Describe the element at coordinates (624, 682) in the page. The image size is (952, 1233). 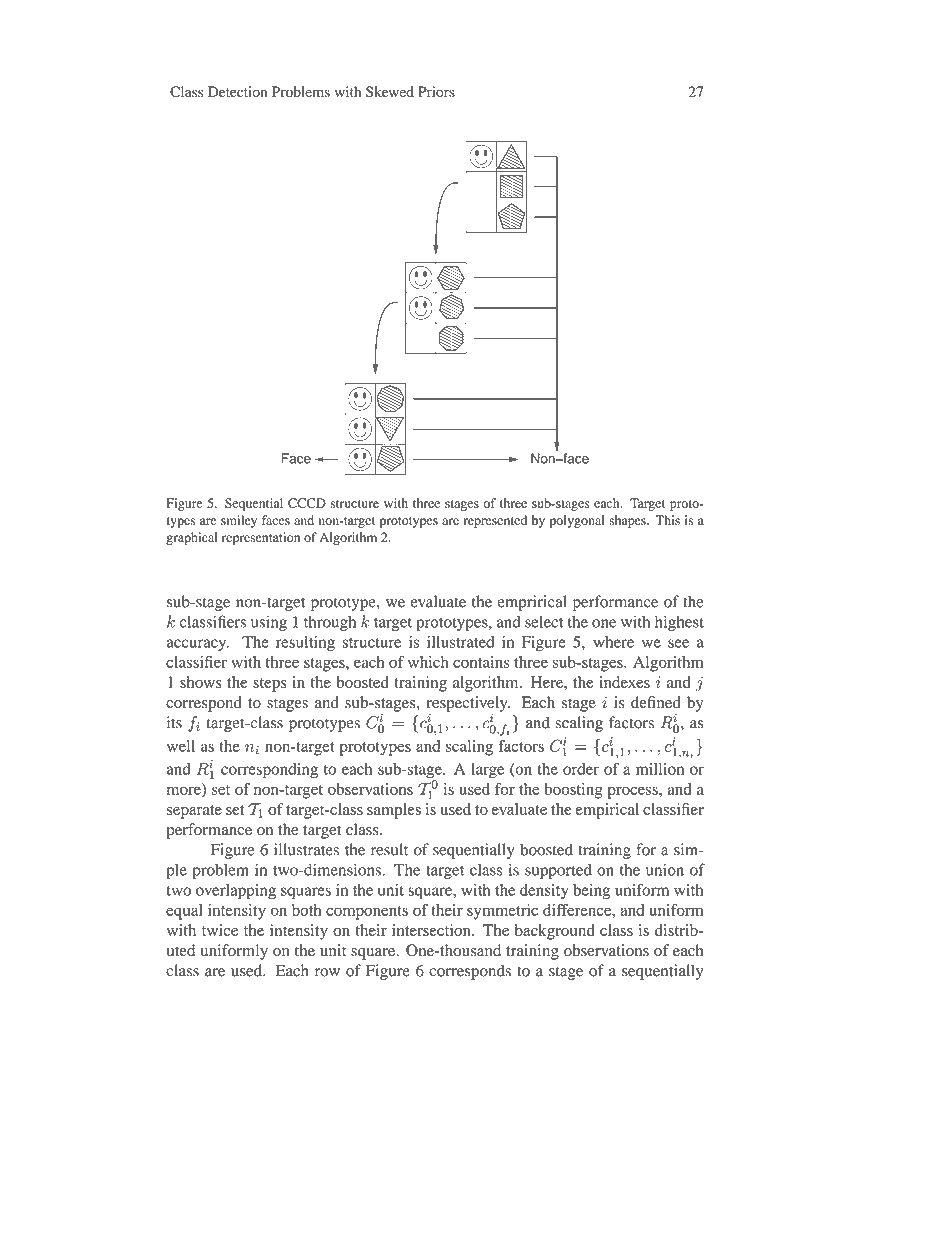
I see `indexes` at that location.
